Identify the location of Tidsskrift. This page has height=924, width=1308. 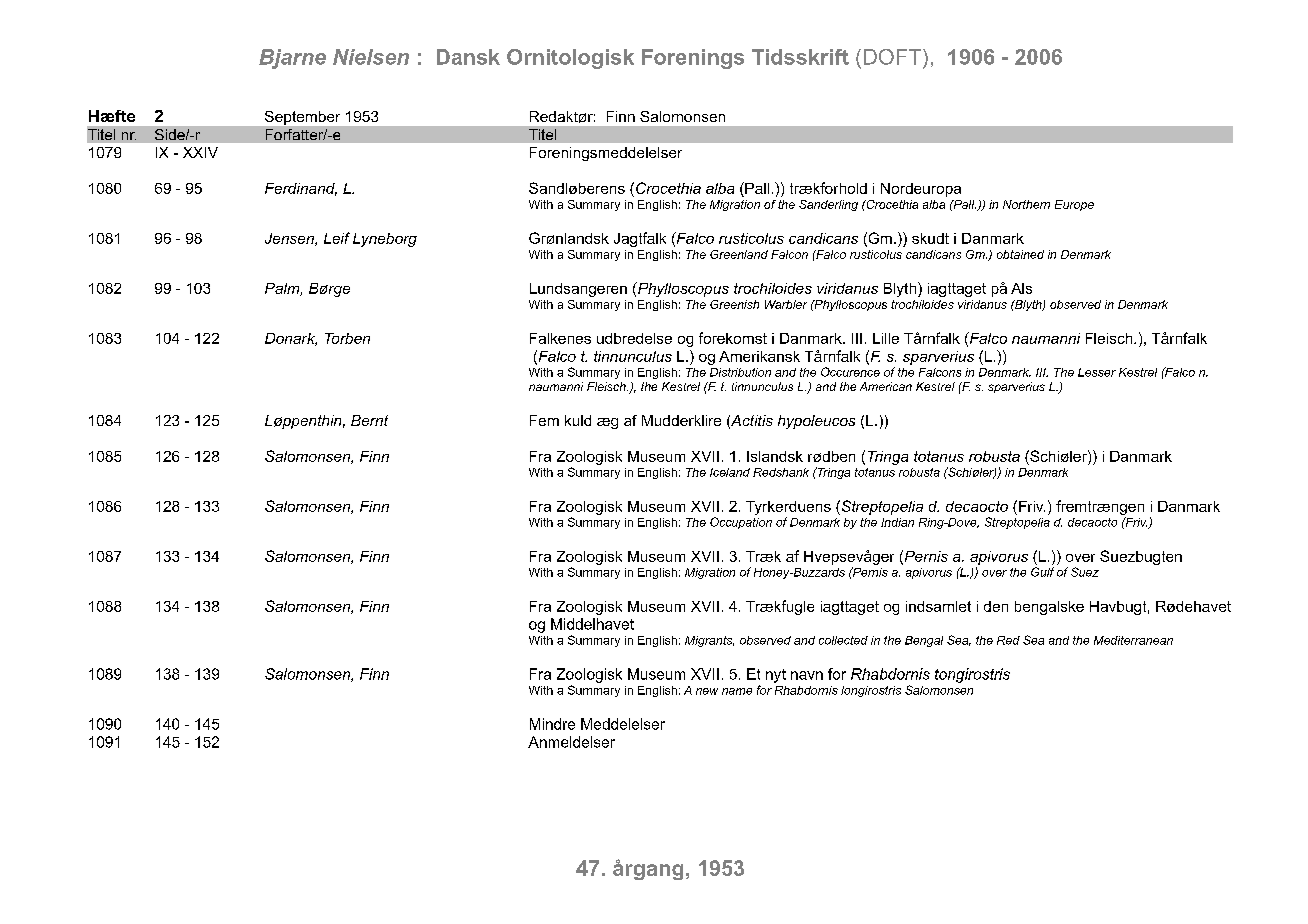
(800, 57).
